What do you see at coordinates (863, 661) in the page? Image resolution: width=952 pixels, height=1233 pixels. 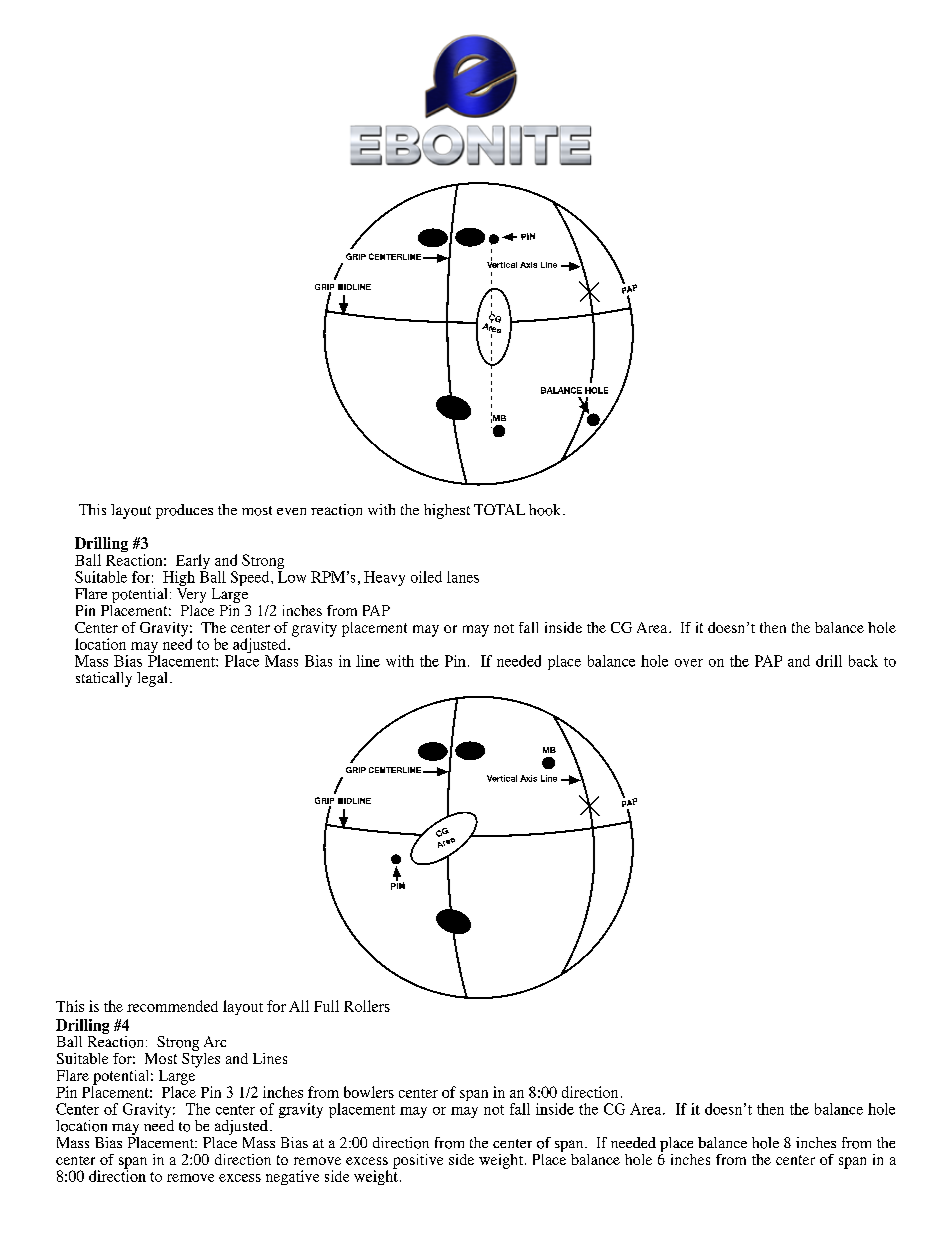 I see `back` at bounding box center [863, 661].
